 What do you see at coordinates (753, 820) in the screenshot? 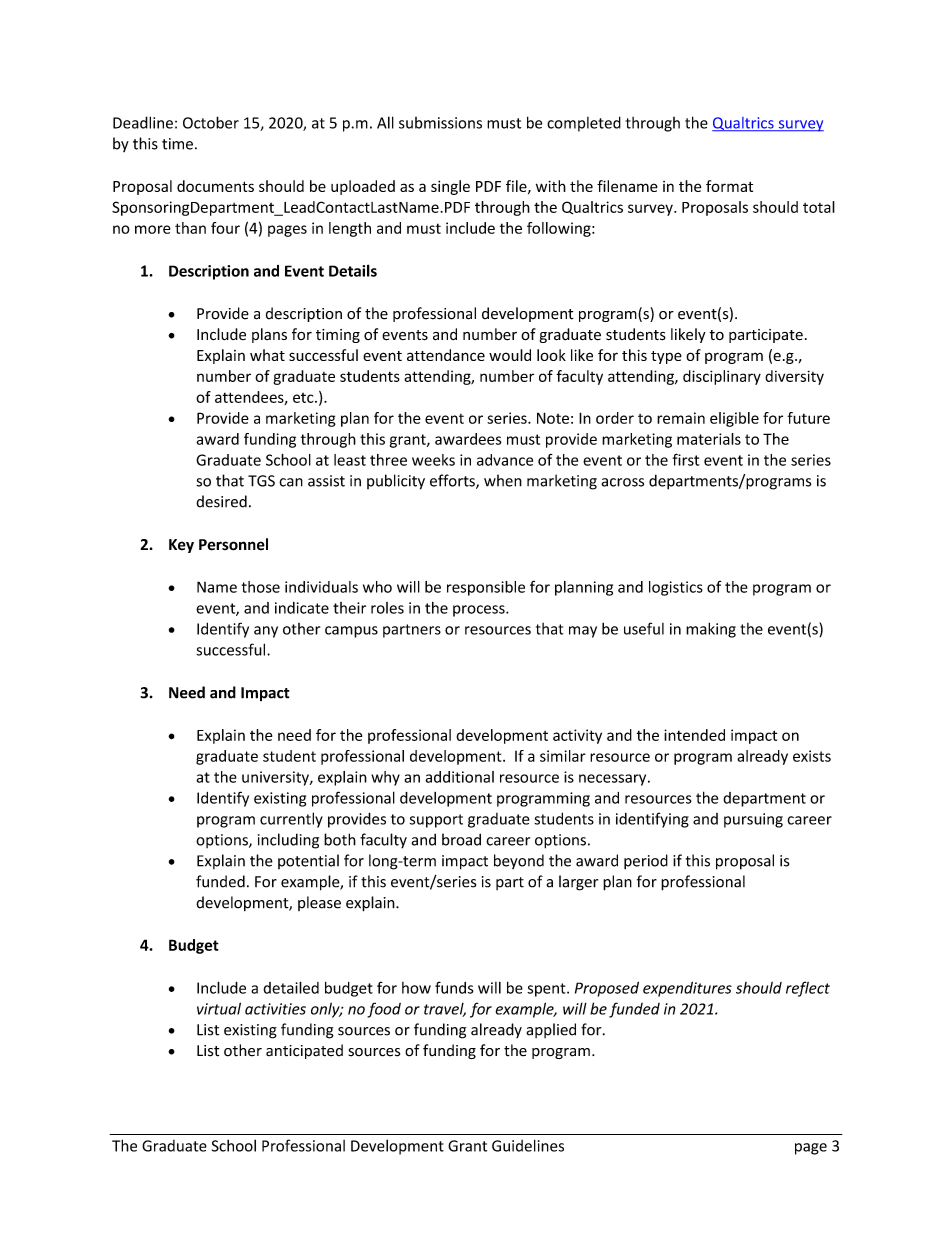
I see `pursuing` at bounding box center [753, 820].
